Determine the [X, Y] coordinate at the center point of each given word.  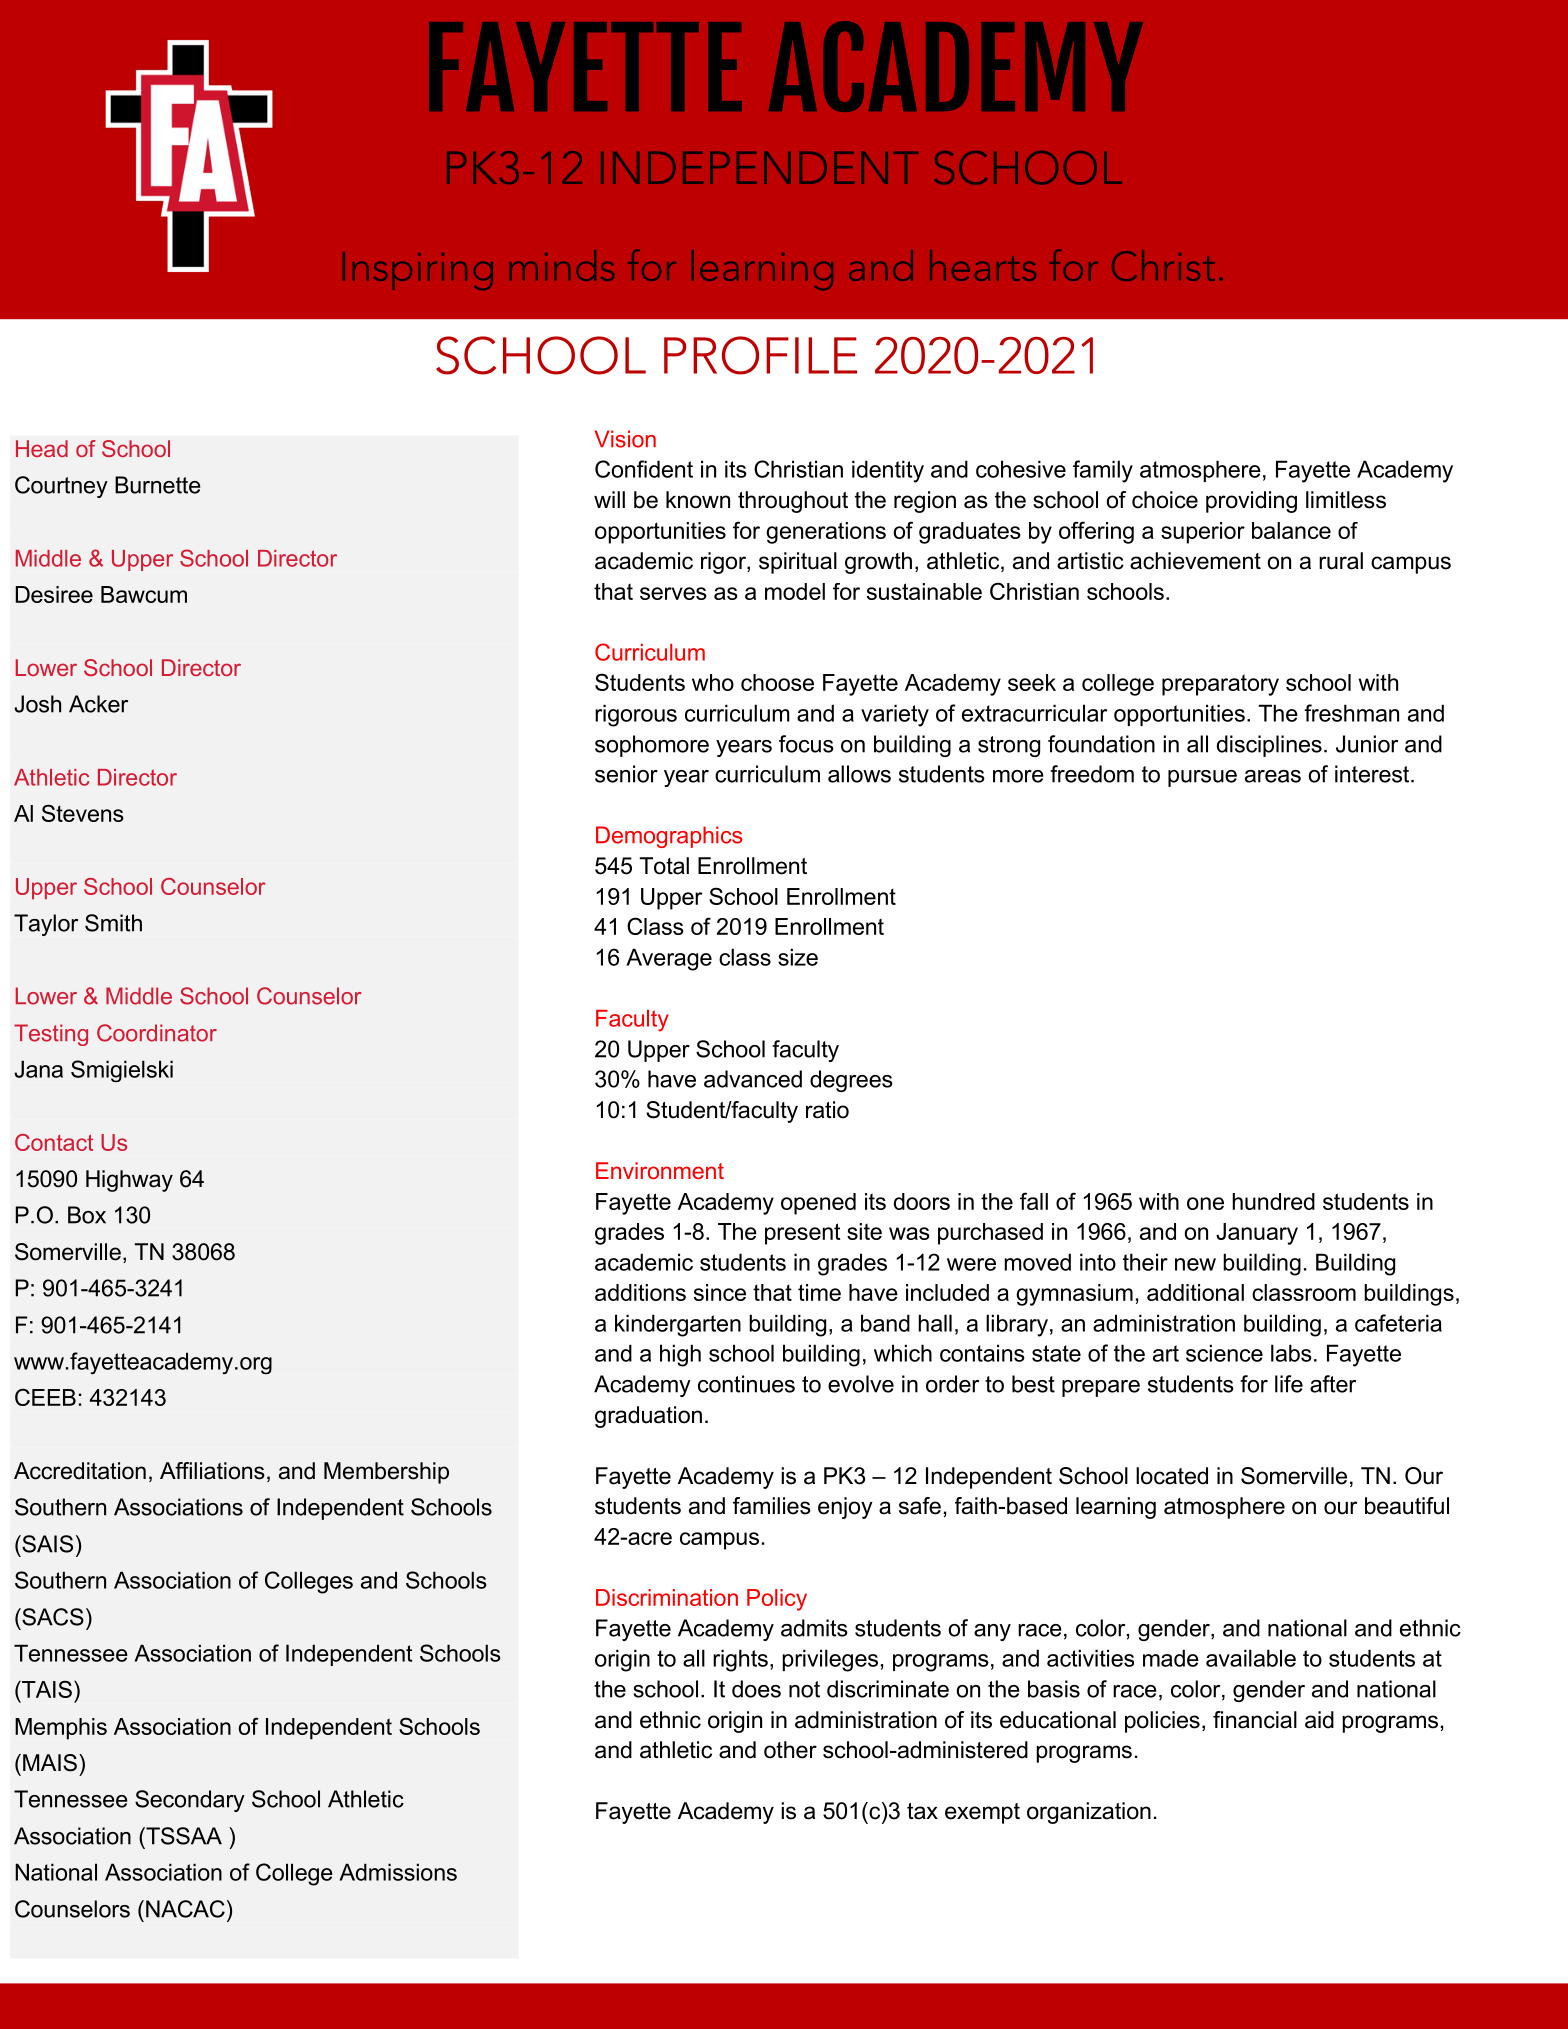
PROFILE [760, 355]
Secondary [190, 1801]
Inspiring [418, 271]
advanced [753, 1079]
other [790, 1750]
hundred [1273, 1201]
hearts [983, 265]
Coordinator [157, 1033]
